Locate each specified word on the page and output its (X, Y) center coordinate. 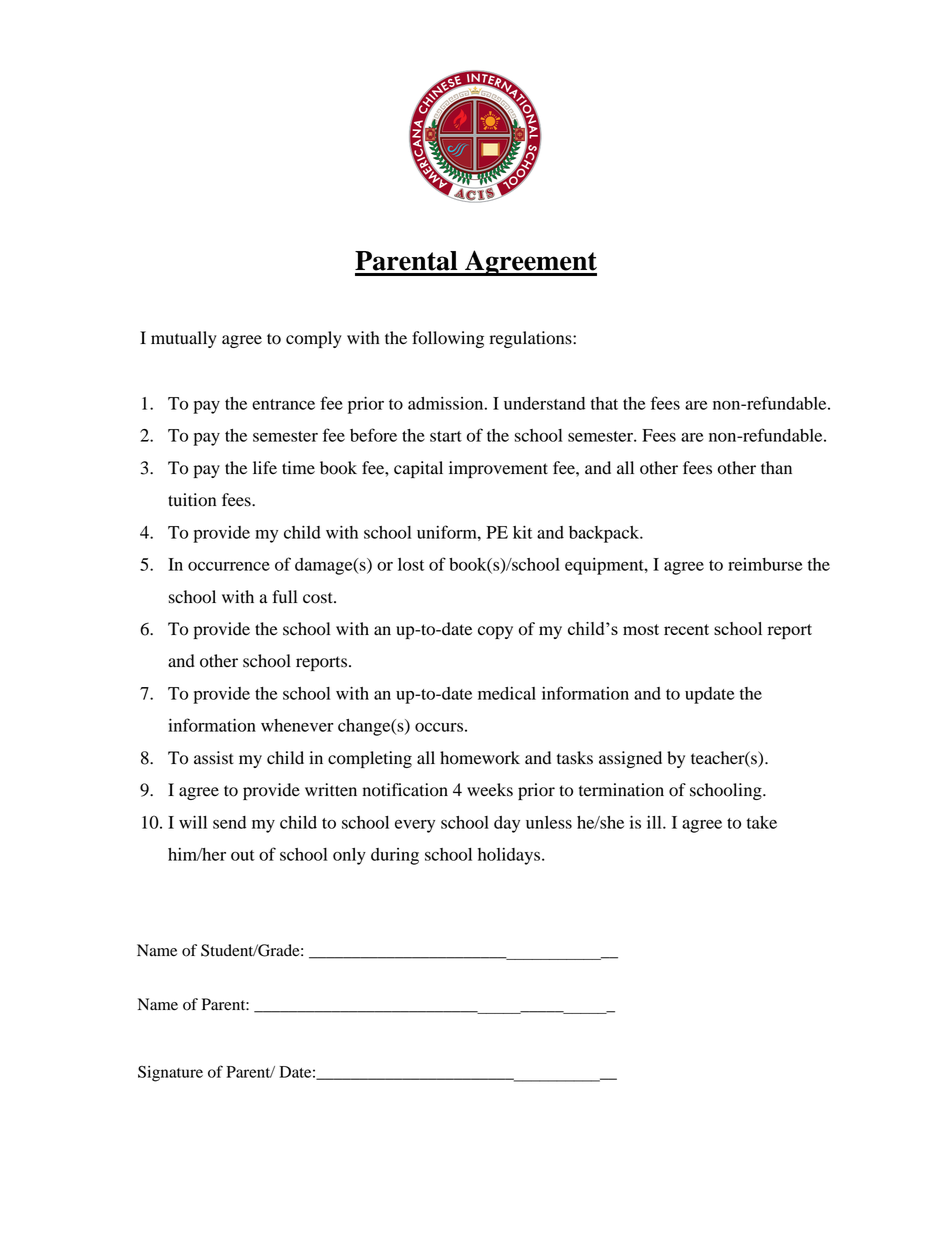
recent (686, 629)
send (229, 822)
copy (495, 632)
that (604, 403)
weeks (490, 790)
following (448, 339)
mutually (184, 339)
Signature (170, 1074)
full (284, 596)
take (762, 822)
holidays (510, 856)
